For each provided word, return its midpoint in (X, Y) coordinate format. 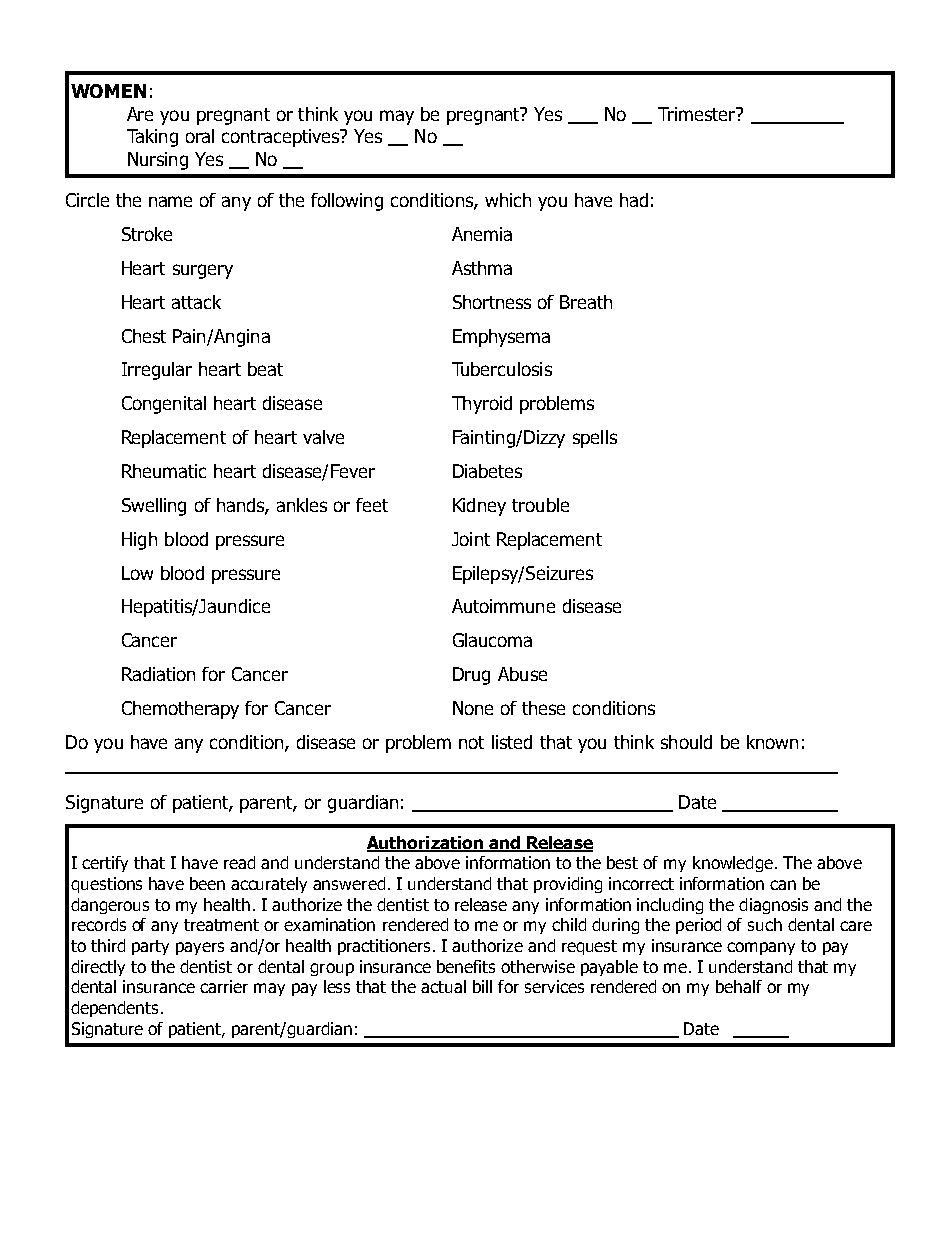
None (473, 708)
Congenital (164, 405)
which (508, 200)
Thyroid (482, 405)
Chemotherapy (180, 710)
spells (595, 439)
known (772, 742)
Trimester (698, 114)
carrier (224, 986)
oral (200, 136)
